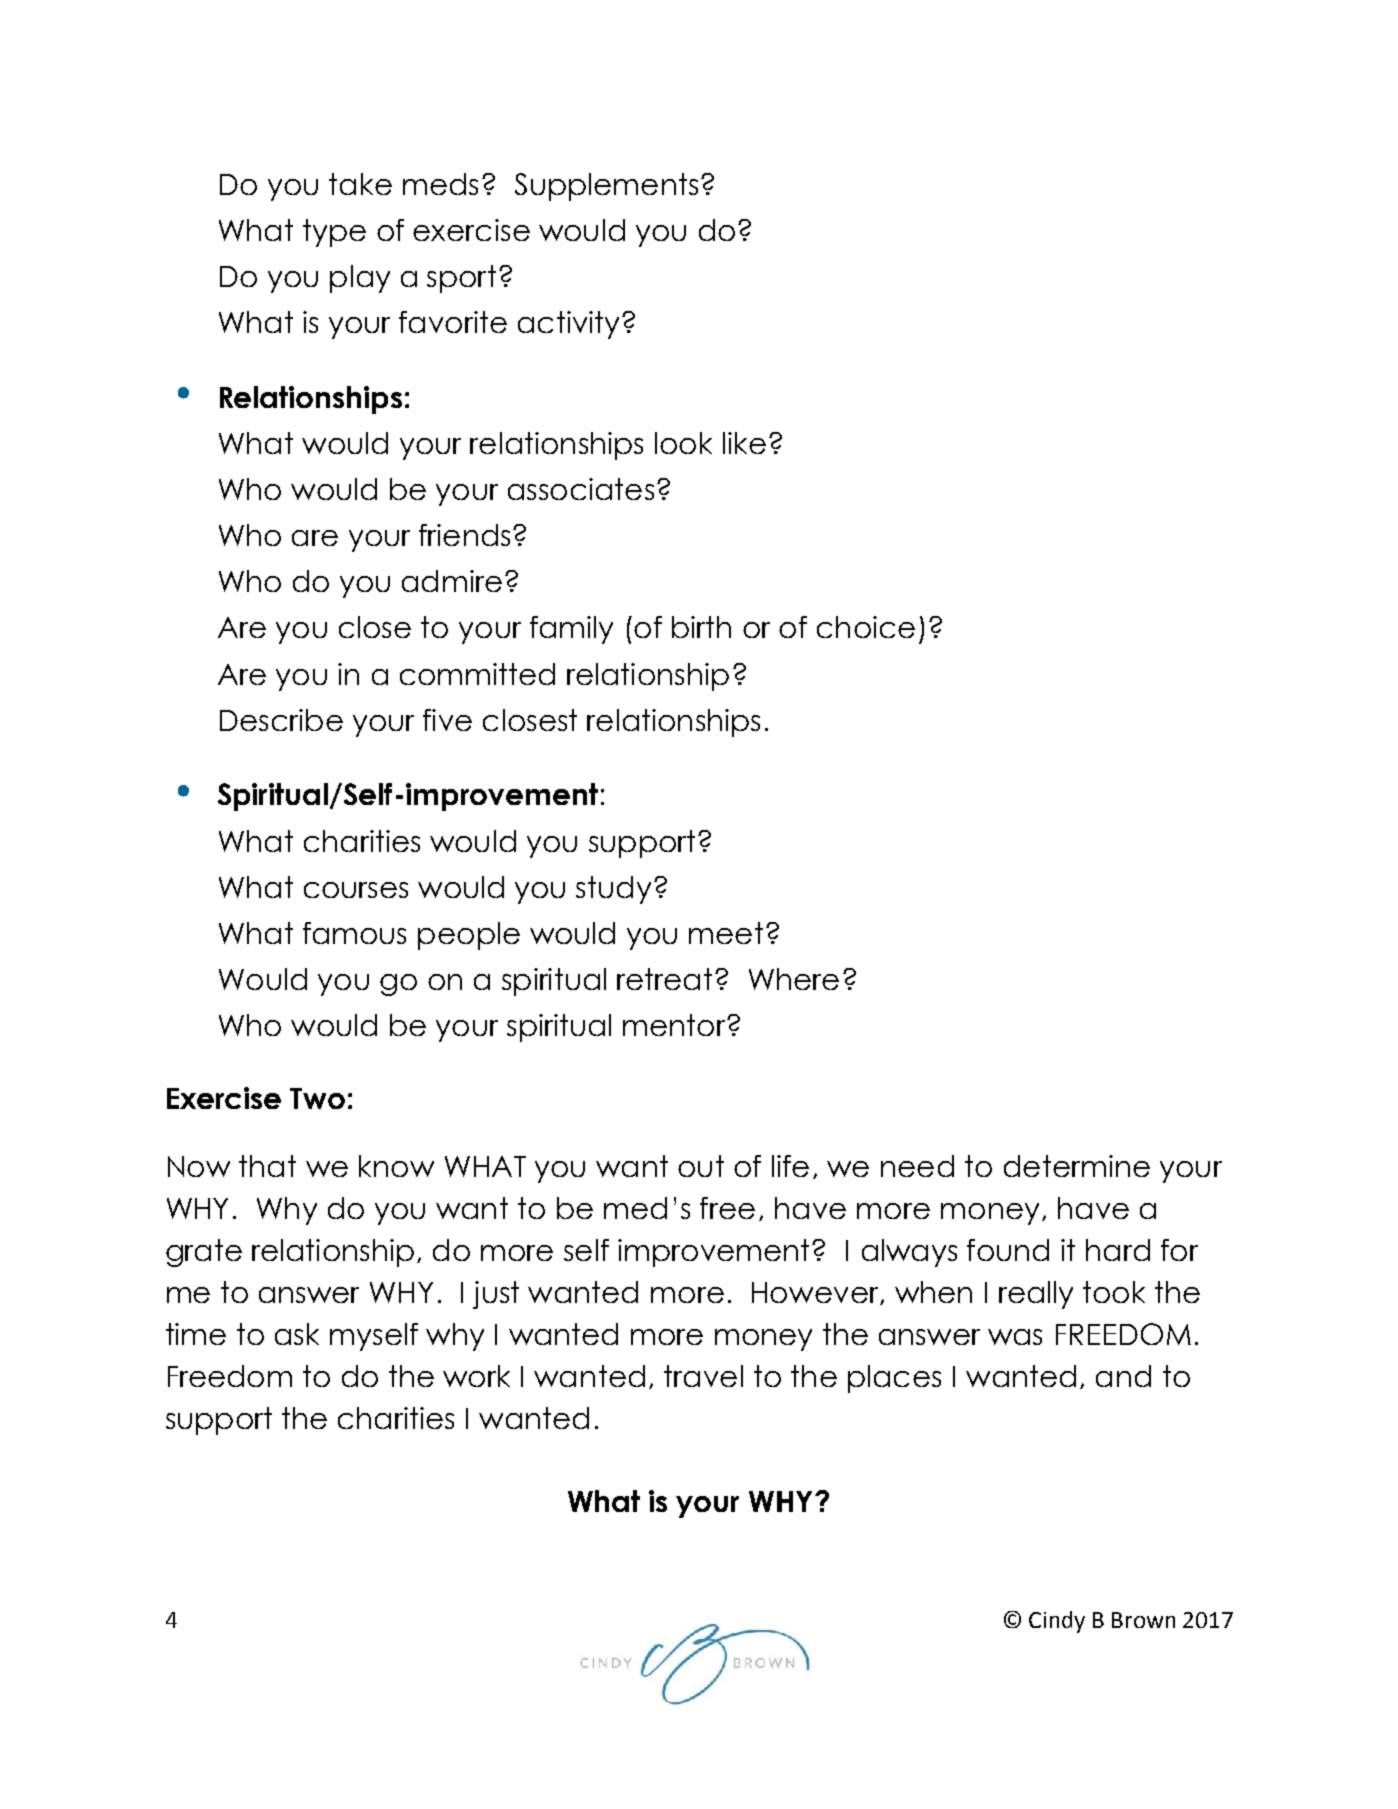 The image size is (1398, 1809). What do you see at coordinates (744, 443) in the document?
I see `like` at bounding box center [744, 443].
